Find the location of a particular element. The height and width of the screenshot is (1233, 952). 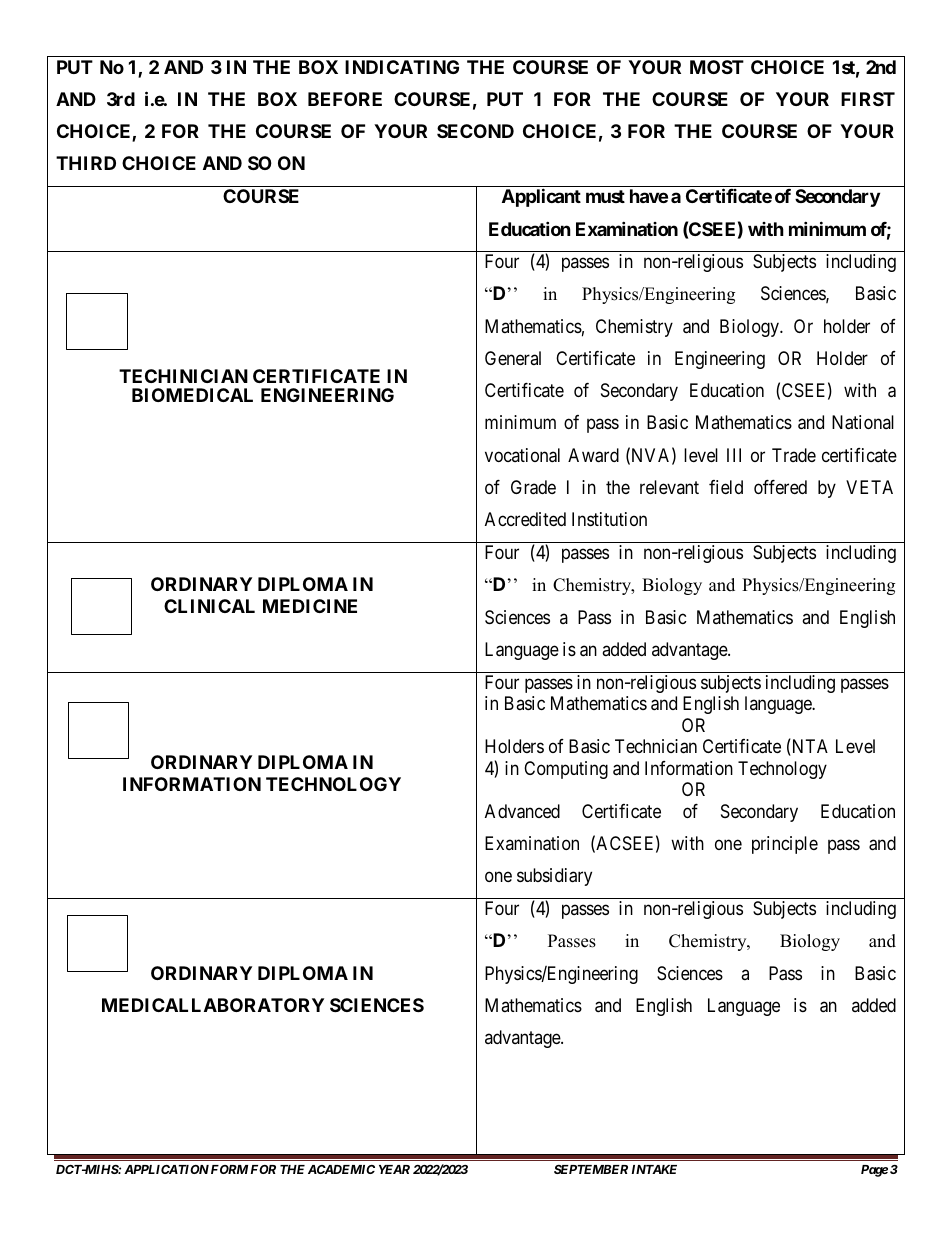

MOST is located at coordinates (717, 67).
